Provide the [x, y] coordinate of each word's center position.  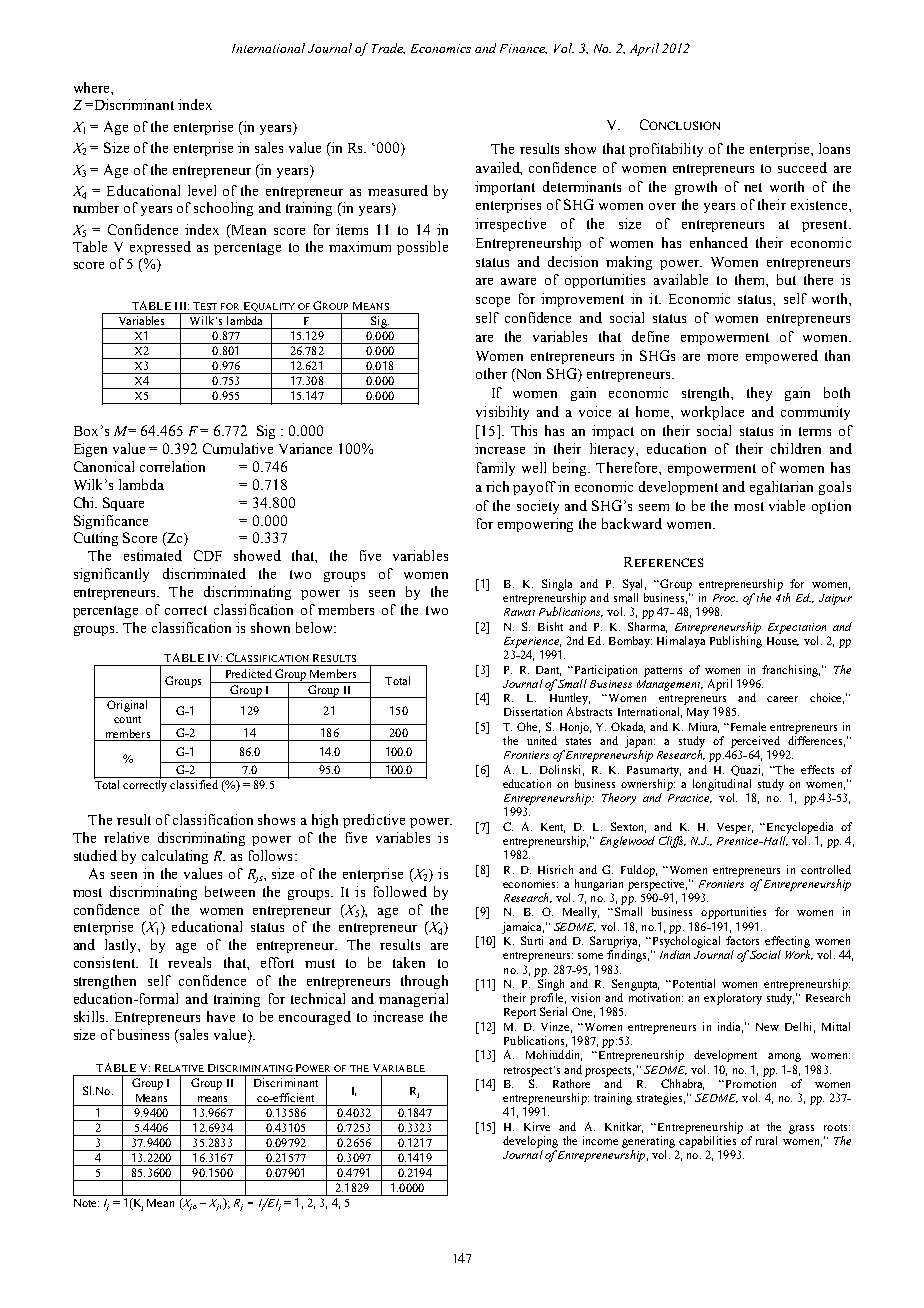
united [542, 740]
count [127, 719]
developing [530, 1142]
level [202, 190]
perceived [755, 742]
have [221, 1016]
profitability [666, 150]
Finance [523, 49]
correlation [172, 466]
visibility [502, 413]
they [759, 394]
